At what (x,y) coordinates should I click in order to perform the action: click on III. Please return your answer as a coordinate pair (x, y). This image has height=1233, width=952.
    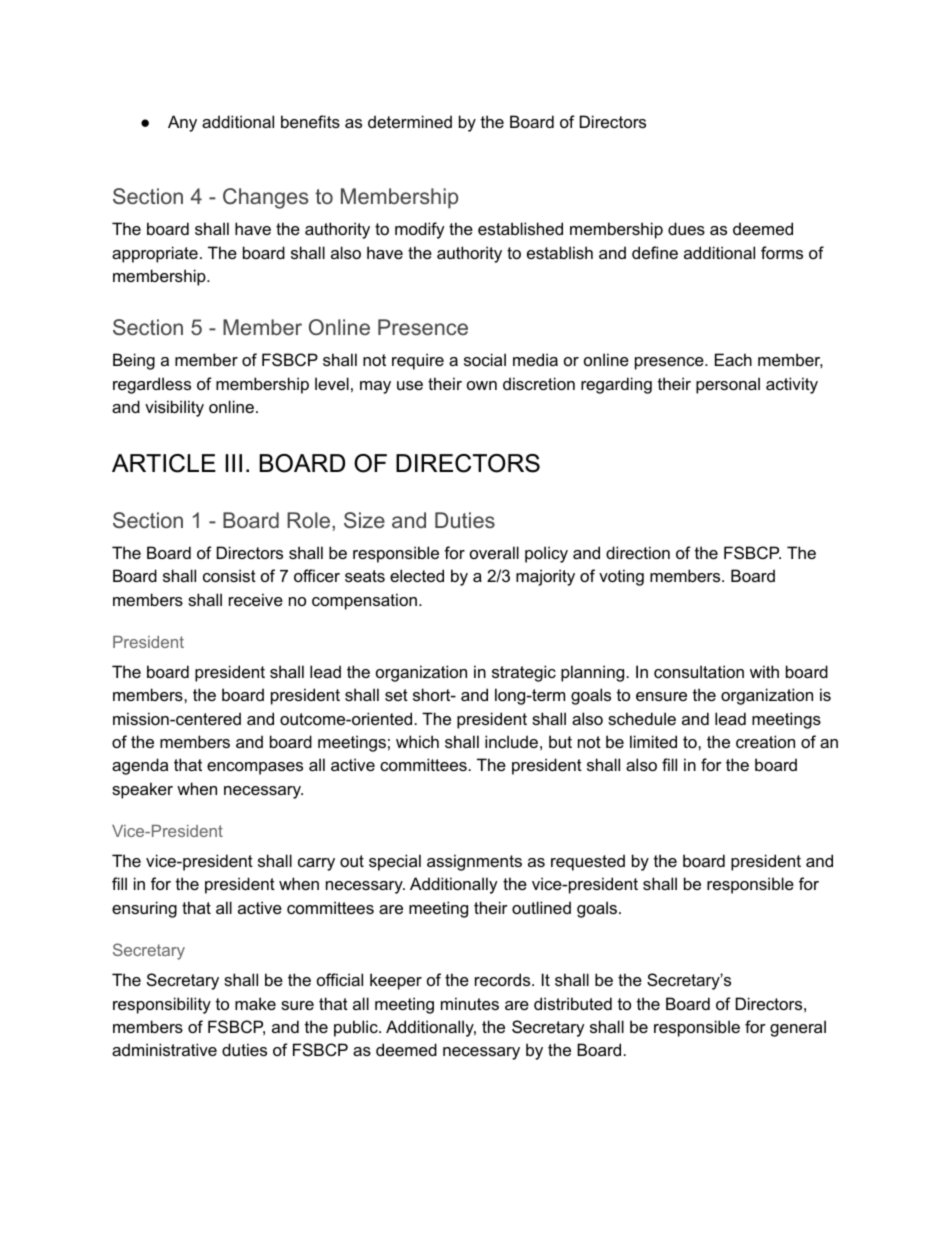
    Looking at the image, I should click on (234, 463).
